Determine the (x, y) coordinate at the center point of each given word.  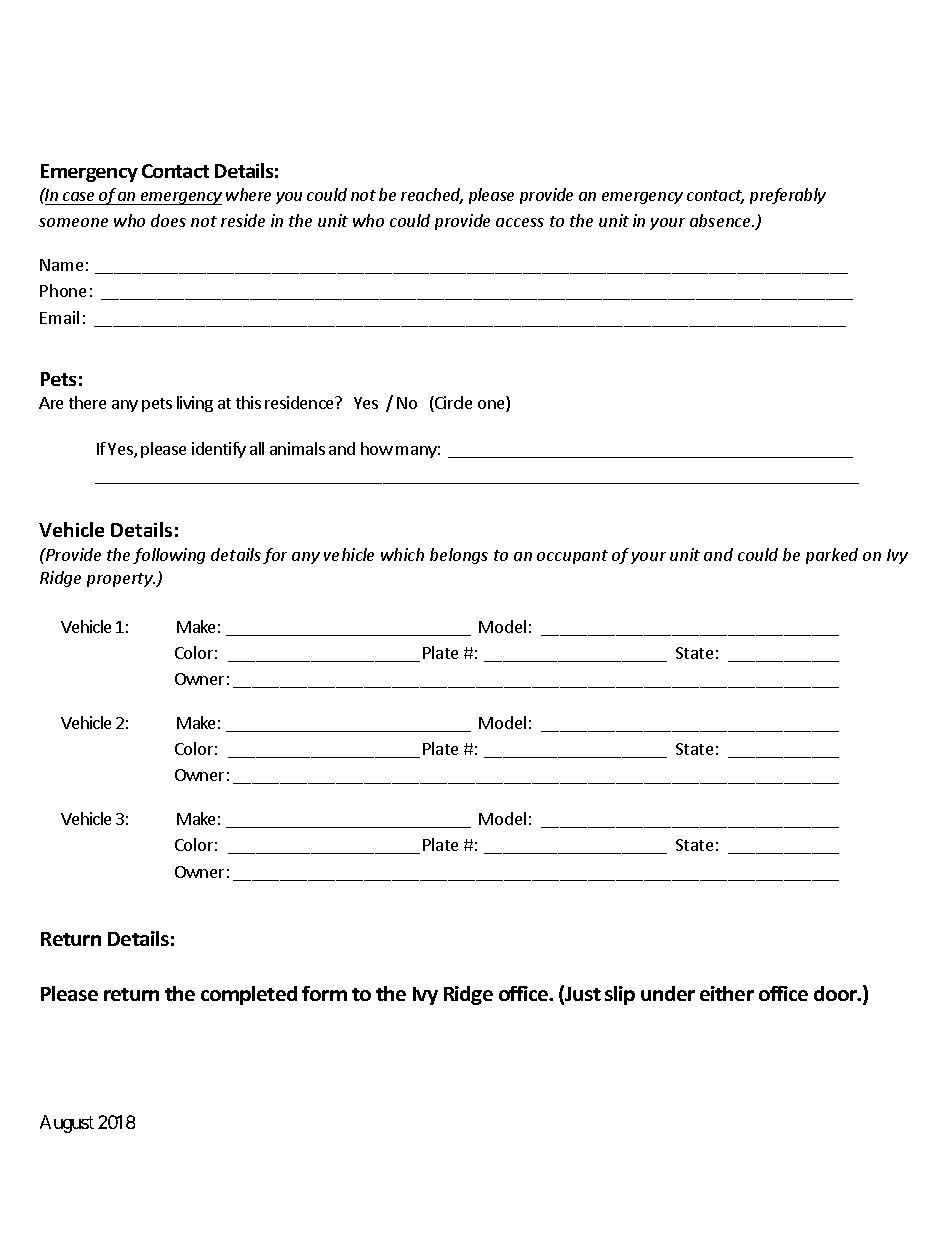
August (67, 1124)
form (324, 993)
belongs (459, 556)
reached (432, 196)
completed (249, 995)
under (668, 993)
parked (832, 556)
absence (722, 220)
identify (219, 450)
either (727, 993)
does (168, 220)
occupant (572, 557)
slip (620, 995)
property (121, 580)
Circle (452, 404)
